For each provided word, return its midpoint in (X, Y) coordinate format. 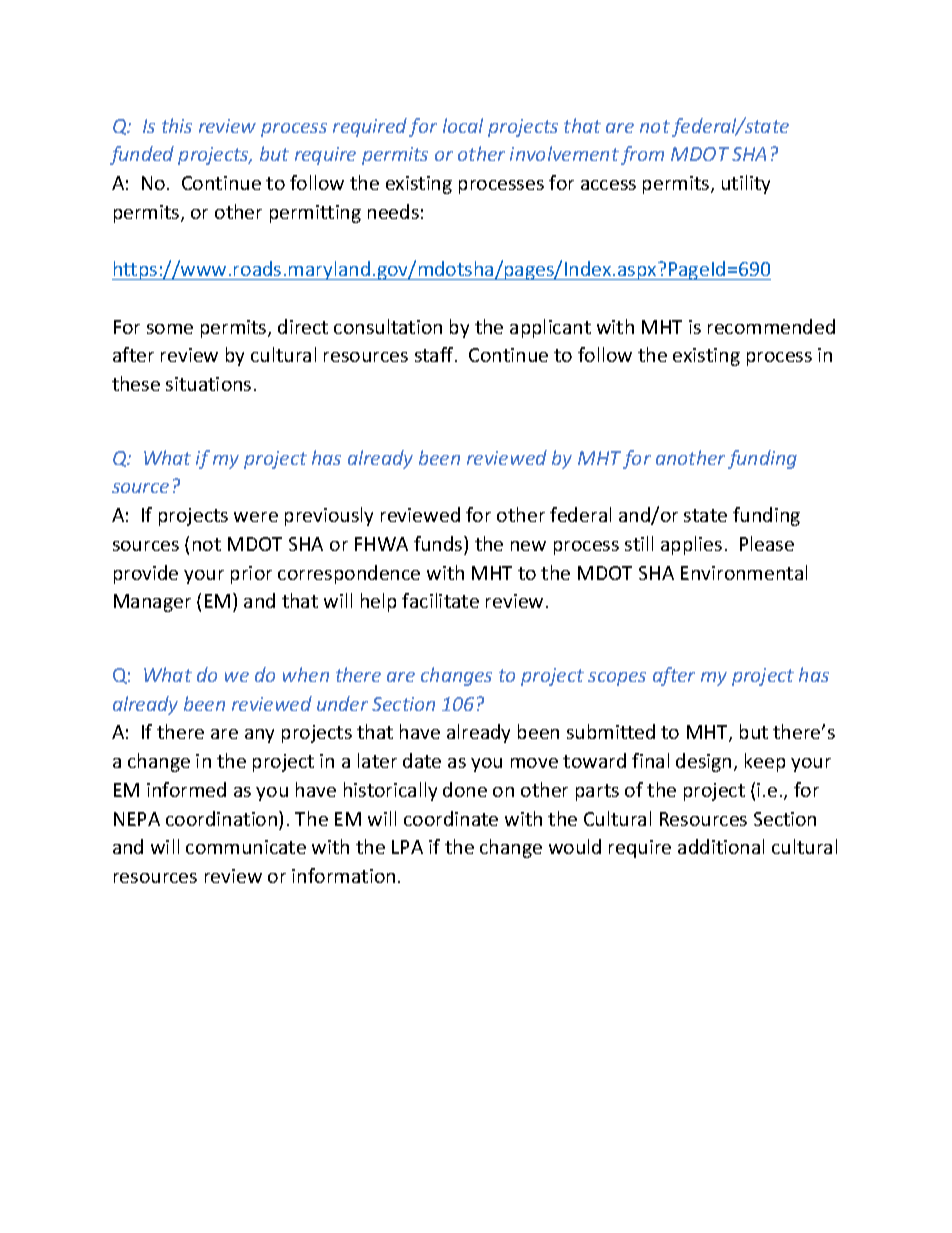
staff (435, 354)
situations (208, 384)
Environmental (744, 572)
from (642, 155)
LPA (407, 847)
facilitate (440, 600)
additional (721, 846)
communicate (246, 847)
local (463, 125)
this (177, 125)
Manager (152, 603)
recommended (771, 326)
